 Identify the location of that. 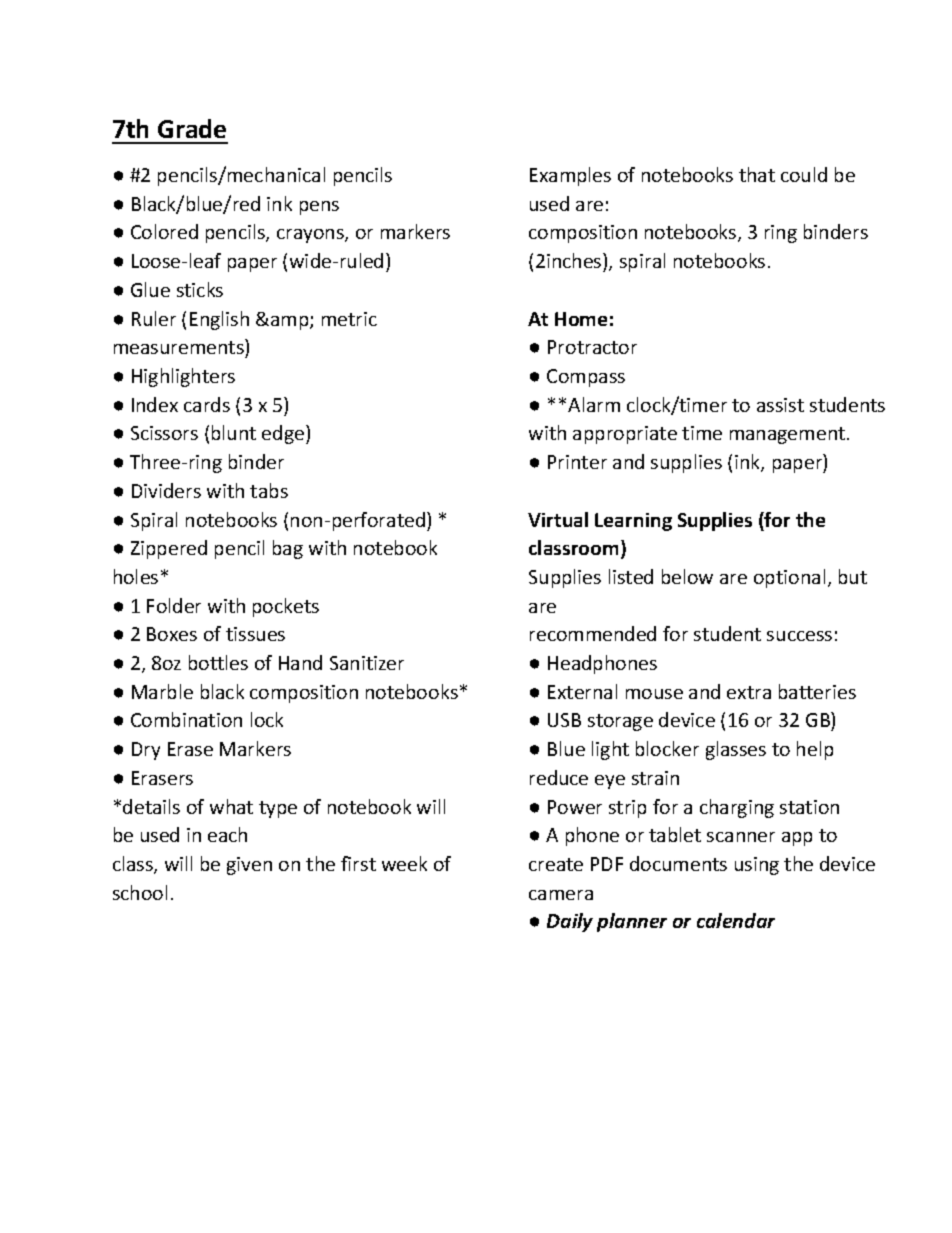
(757, 174).
